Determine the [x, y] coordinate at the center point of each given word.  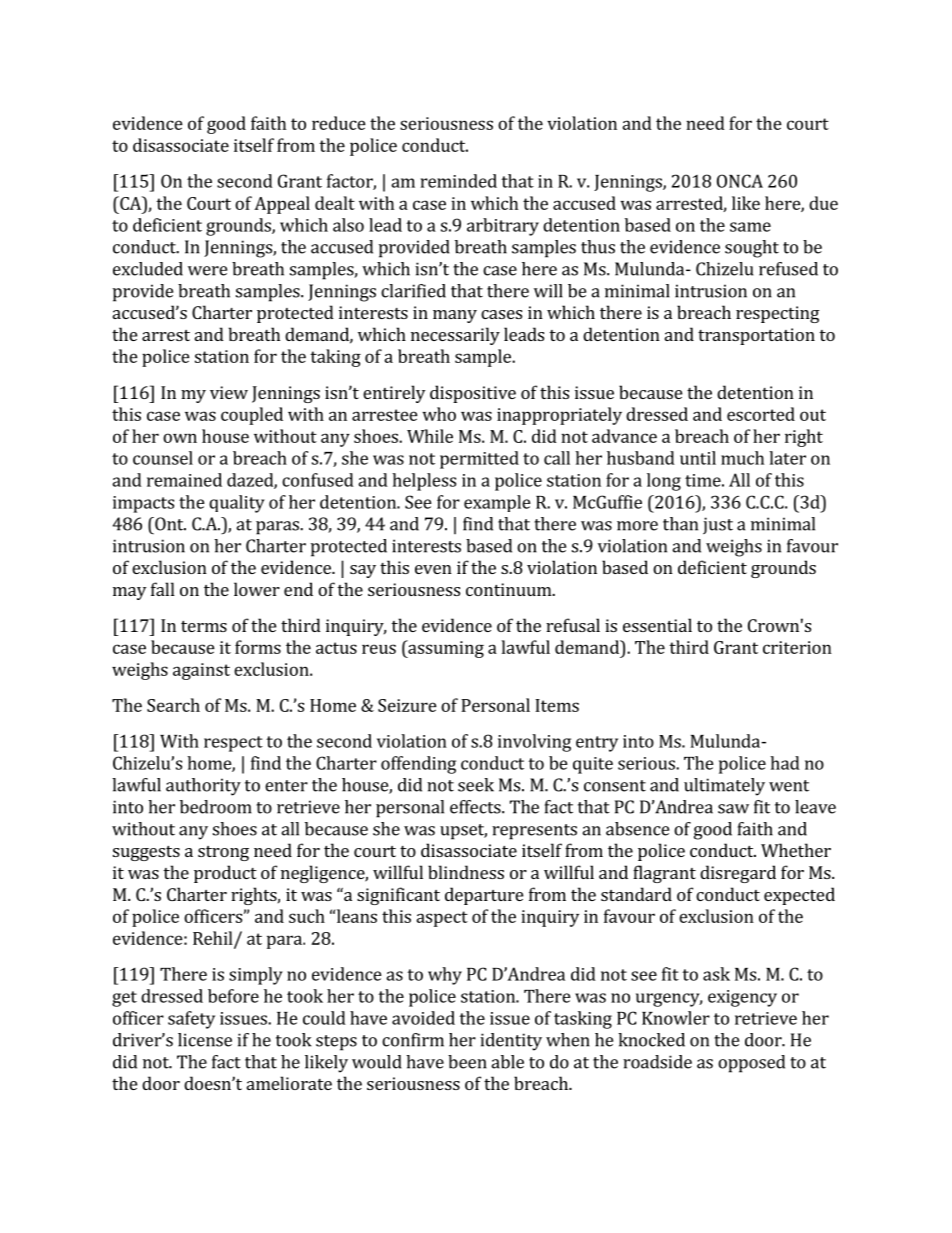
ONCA [740, 181]
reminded [459, 181]
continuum [510, 589]
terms [204, 626]
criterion [797, 647]
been [467, 1062]
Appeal [282, 205]
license [205, 1040]
